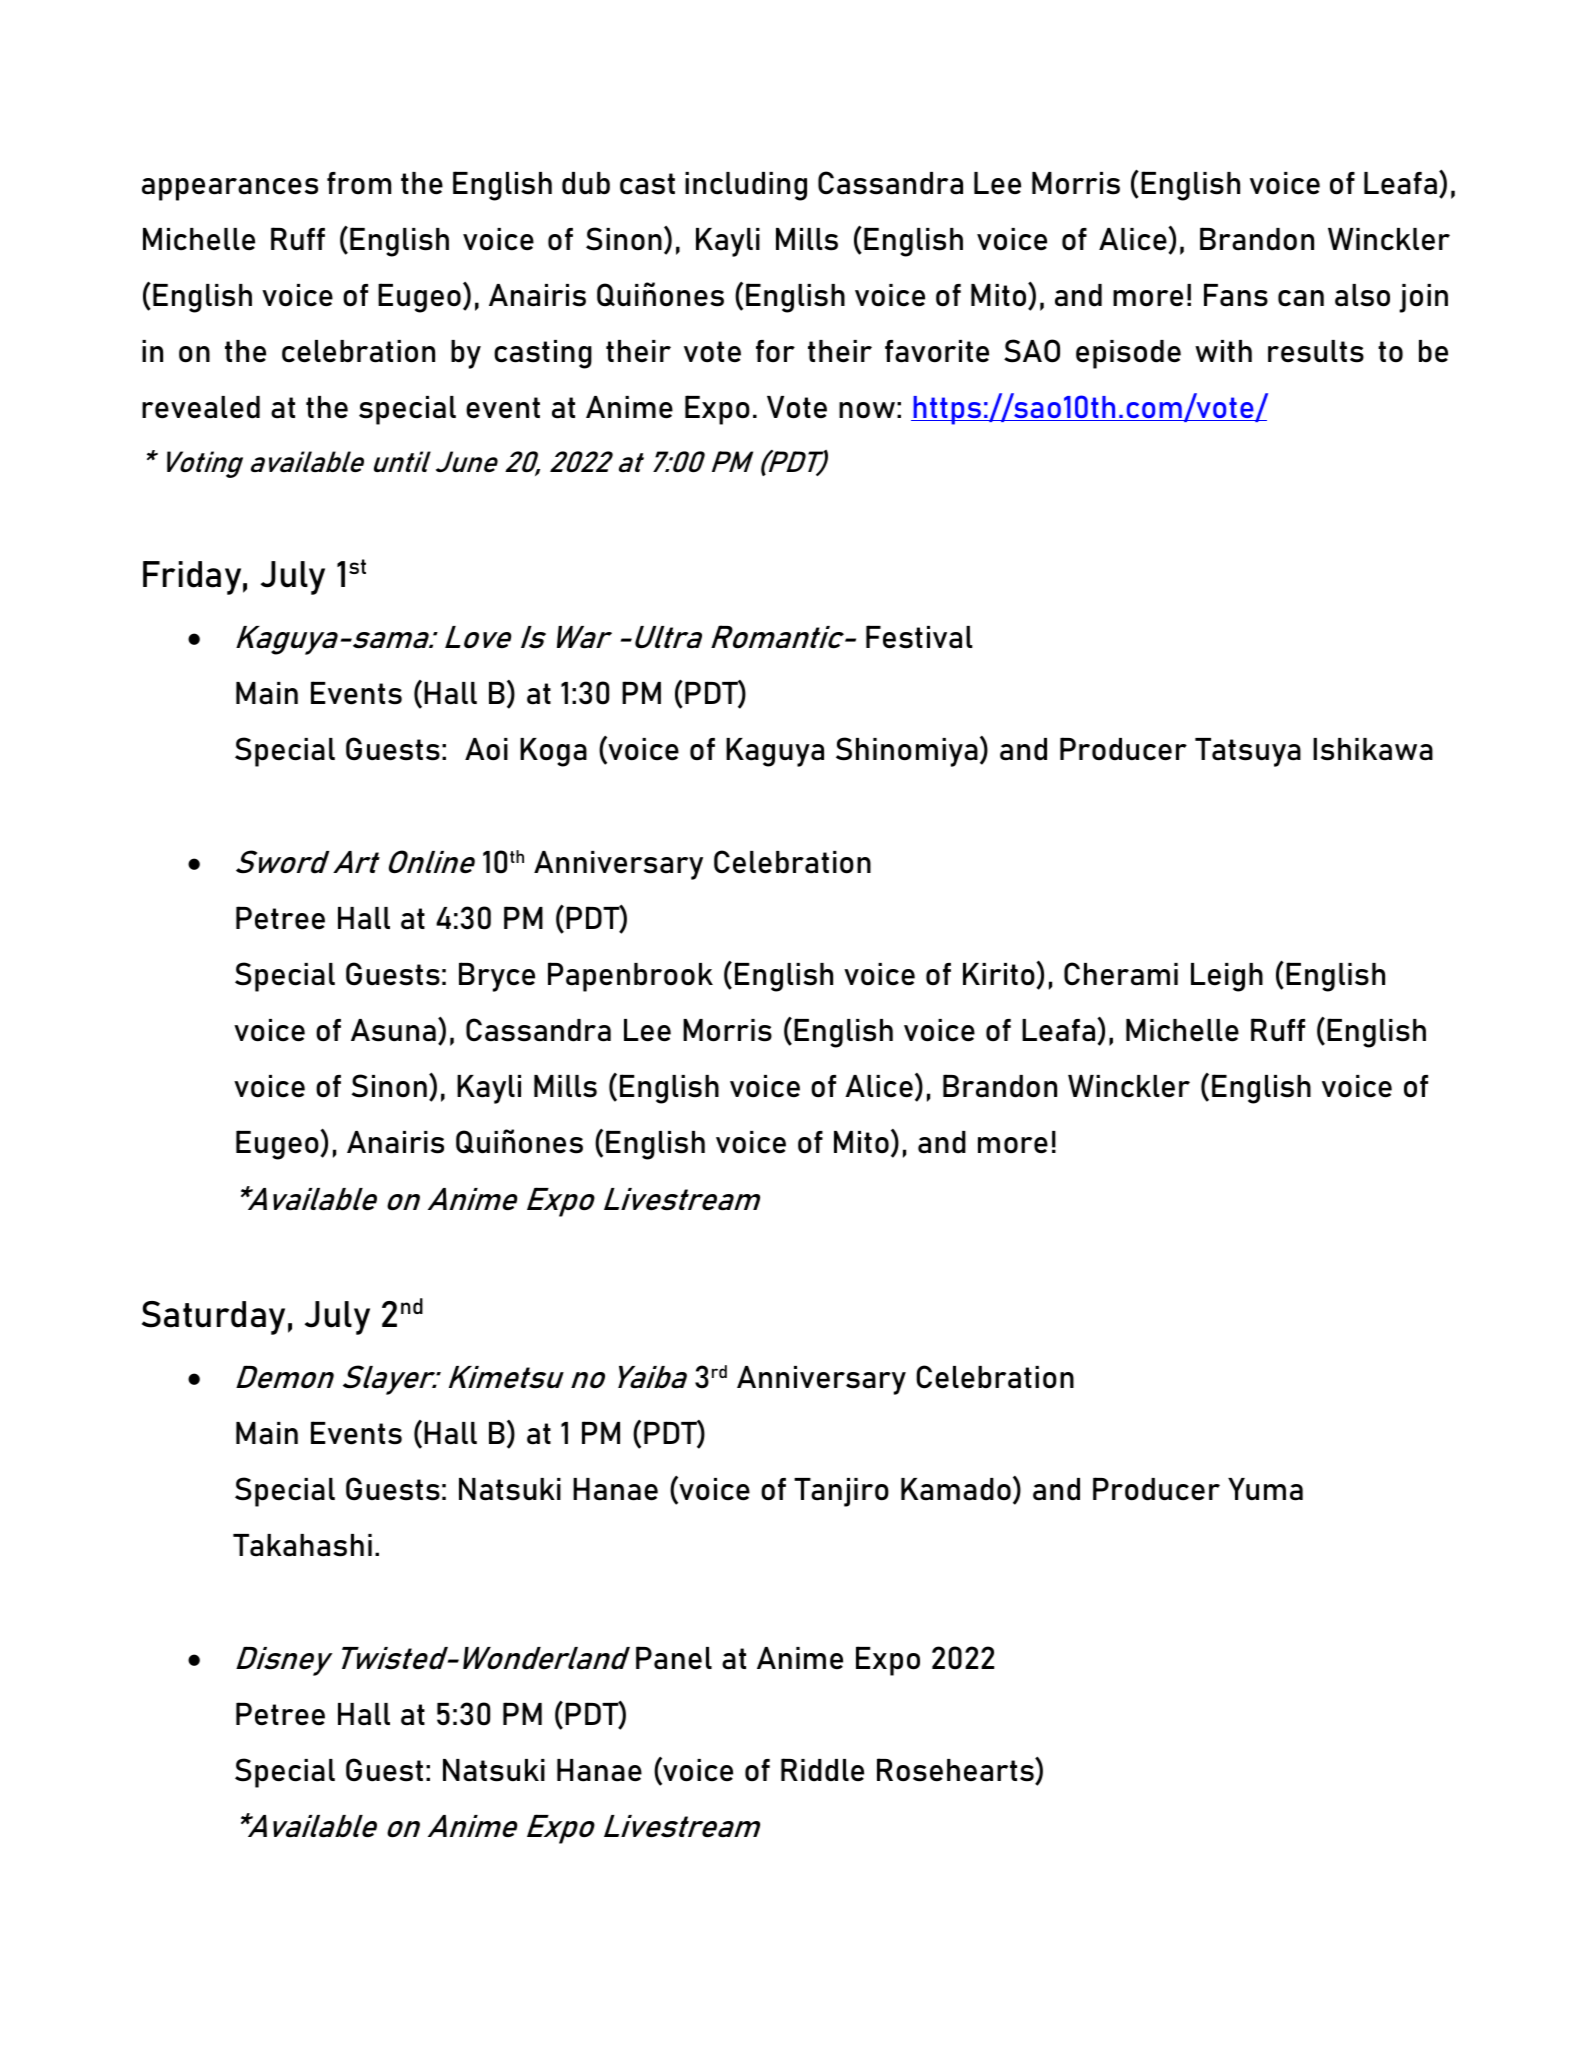 This document has height=2057, width=1590. What do you see at coordinates (1248, 752) in the document?
I see `Tatsuya` at bounding box center [1248, 752].
